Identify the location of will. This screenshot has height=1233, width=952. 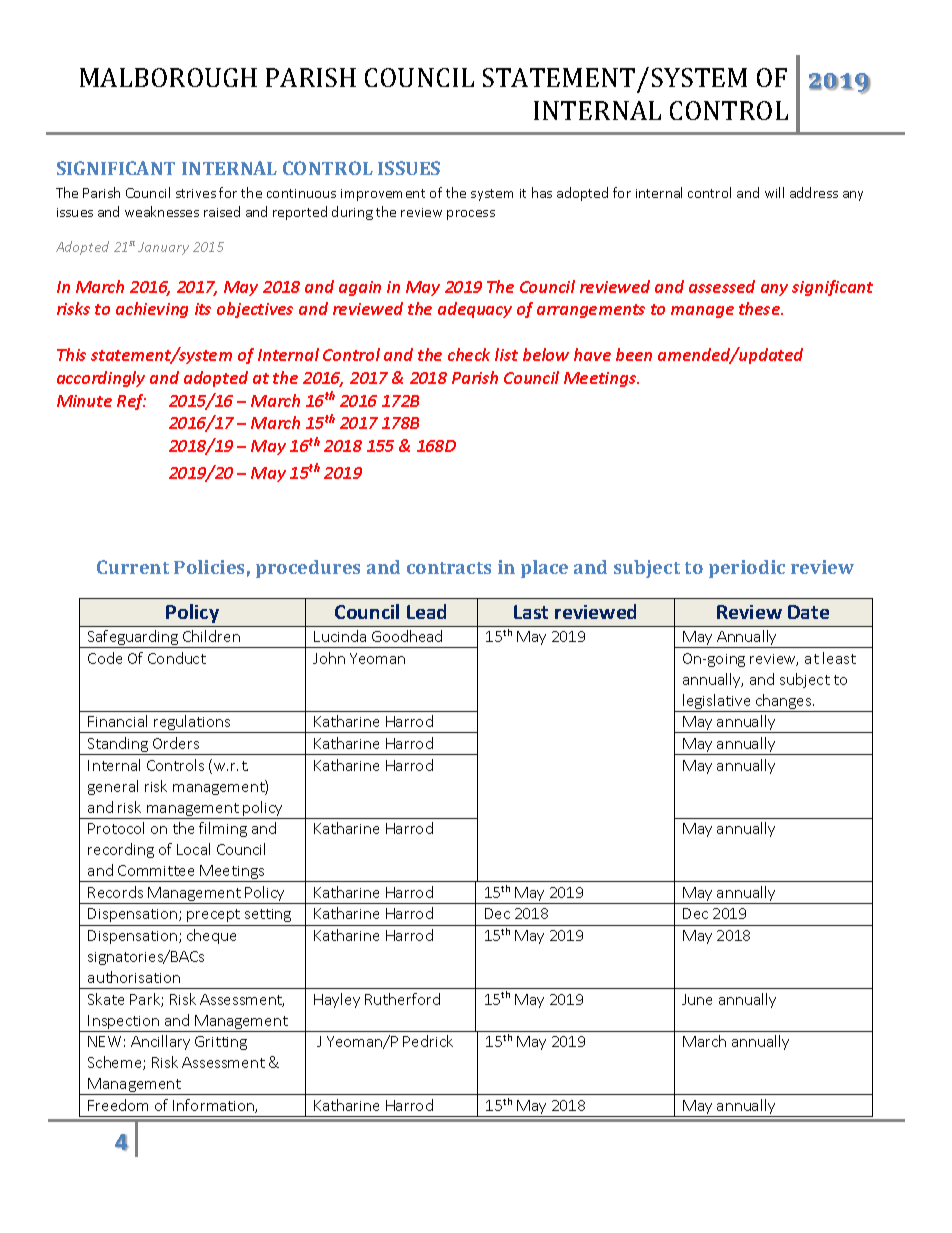
(774, 192).
